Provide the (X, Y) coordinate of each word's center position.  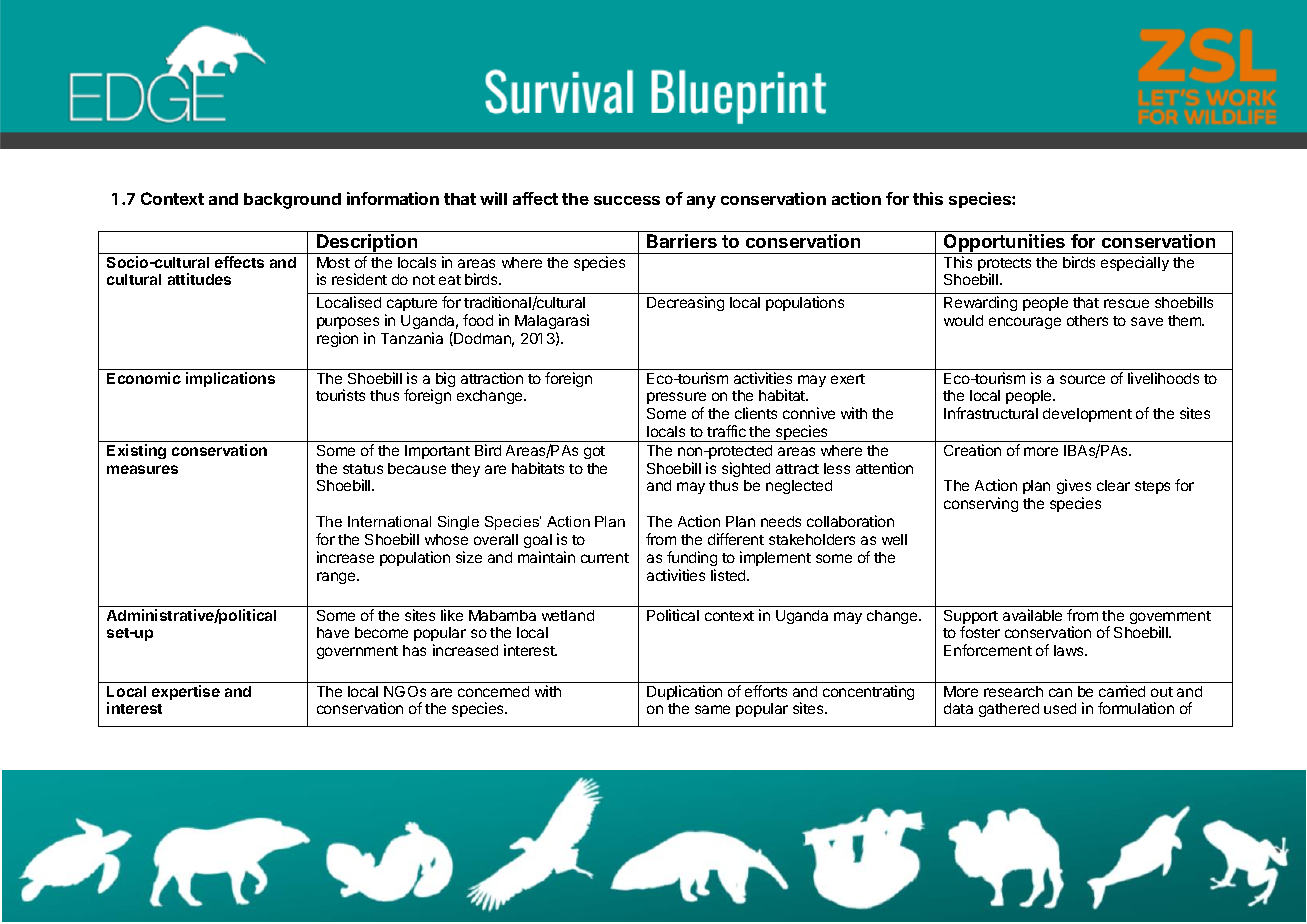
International (389, 521)
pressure (676, 398)
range (337, 578)
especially (1135, 263)
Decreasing (685, 303)
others (1087, 320)
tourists (340, 395)
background (292, 201)
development (1087, 415)
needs (781, 521)
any (701, 202)
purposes (348, 323)
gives (1074, 488)
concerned (493, 691)
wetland (568, 615)
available (1032, 615)
